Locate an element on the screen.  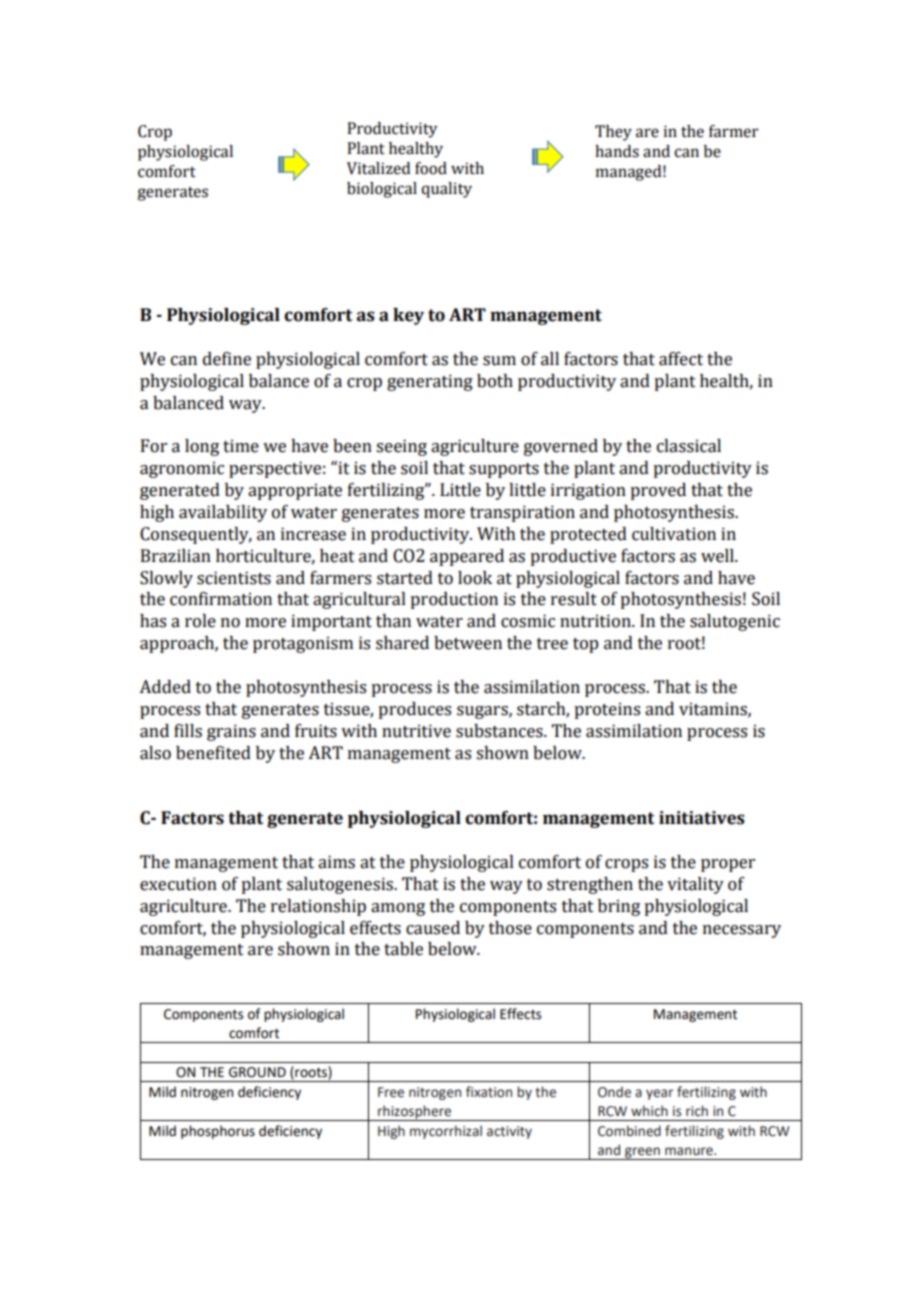
execution is located at coordinates (178, 884).
